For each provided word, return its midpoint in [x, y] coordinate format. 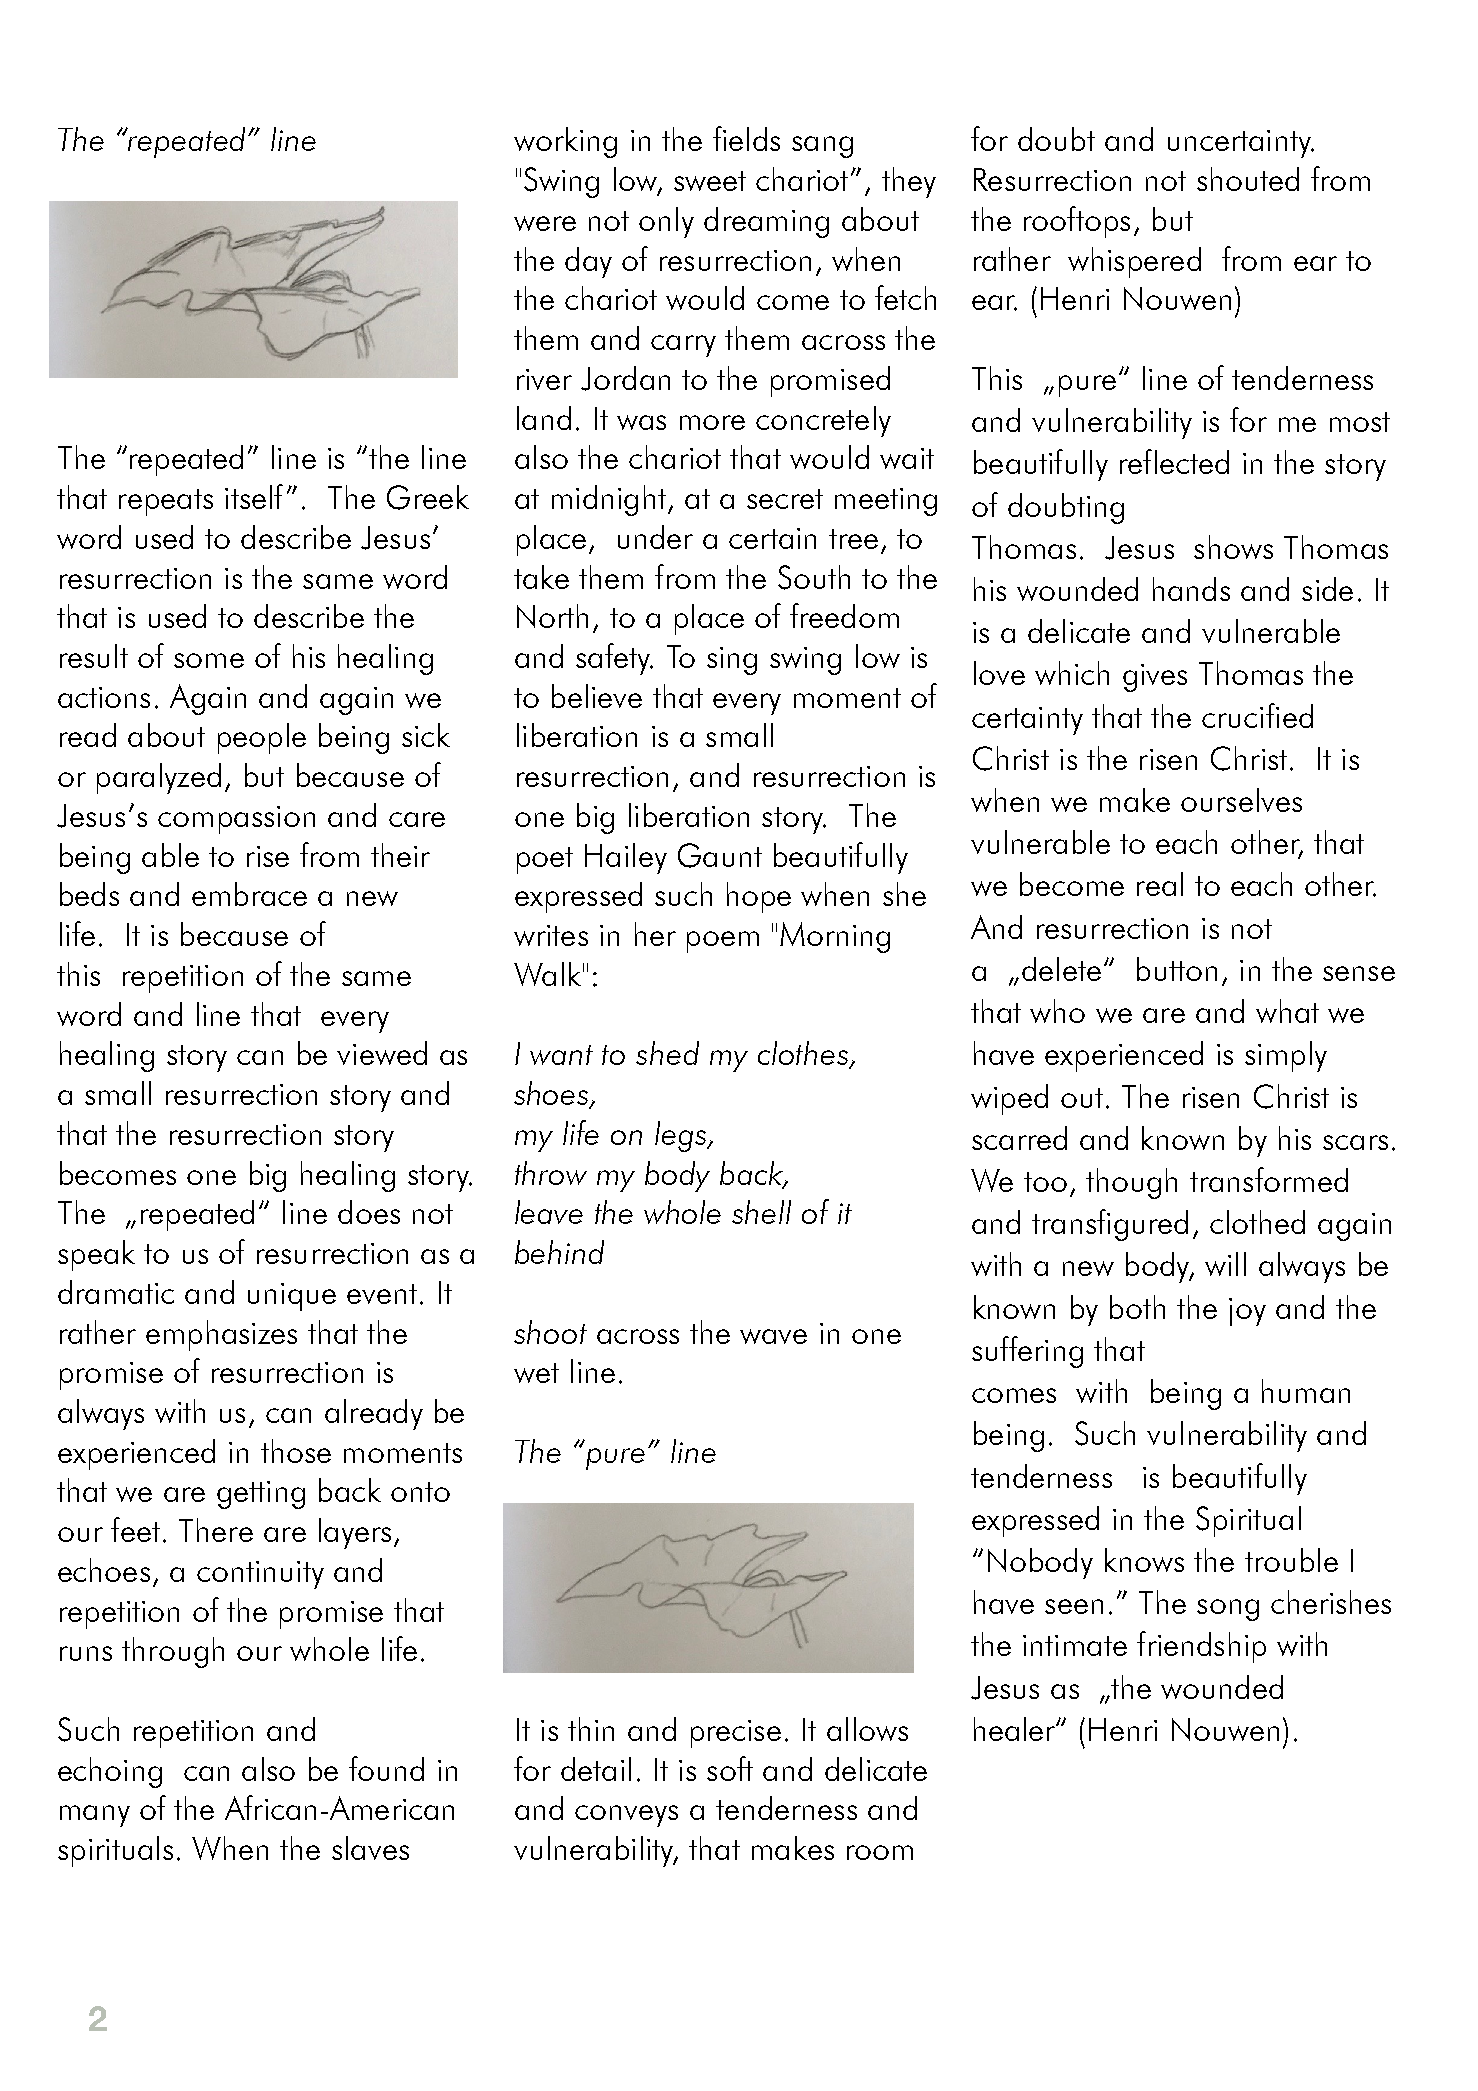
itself [254, 496]
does [369, 1212]
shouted [1248, 179]
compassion [236, 820]
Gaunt [720, 855]
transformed [1269, 1179]
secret [785, 499]
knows [1144, 1560]
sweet [710, 181]
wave [773, 1336]
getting [261, 1495]
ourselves [1241, 800]
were [545, 223]
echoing [110, 1772]
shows [1233, 547]
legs [681, 1136]
